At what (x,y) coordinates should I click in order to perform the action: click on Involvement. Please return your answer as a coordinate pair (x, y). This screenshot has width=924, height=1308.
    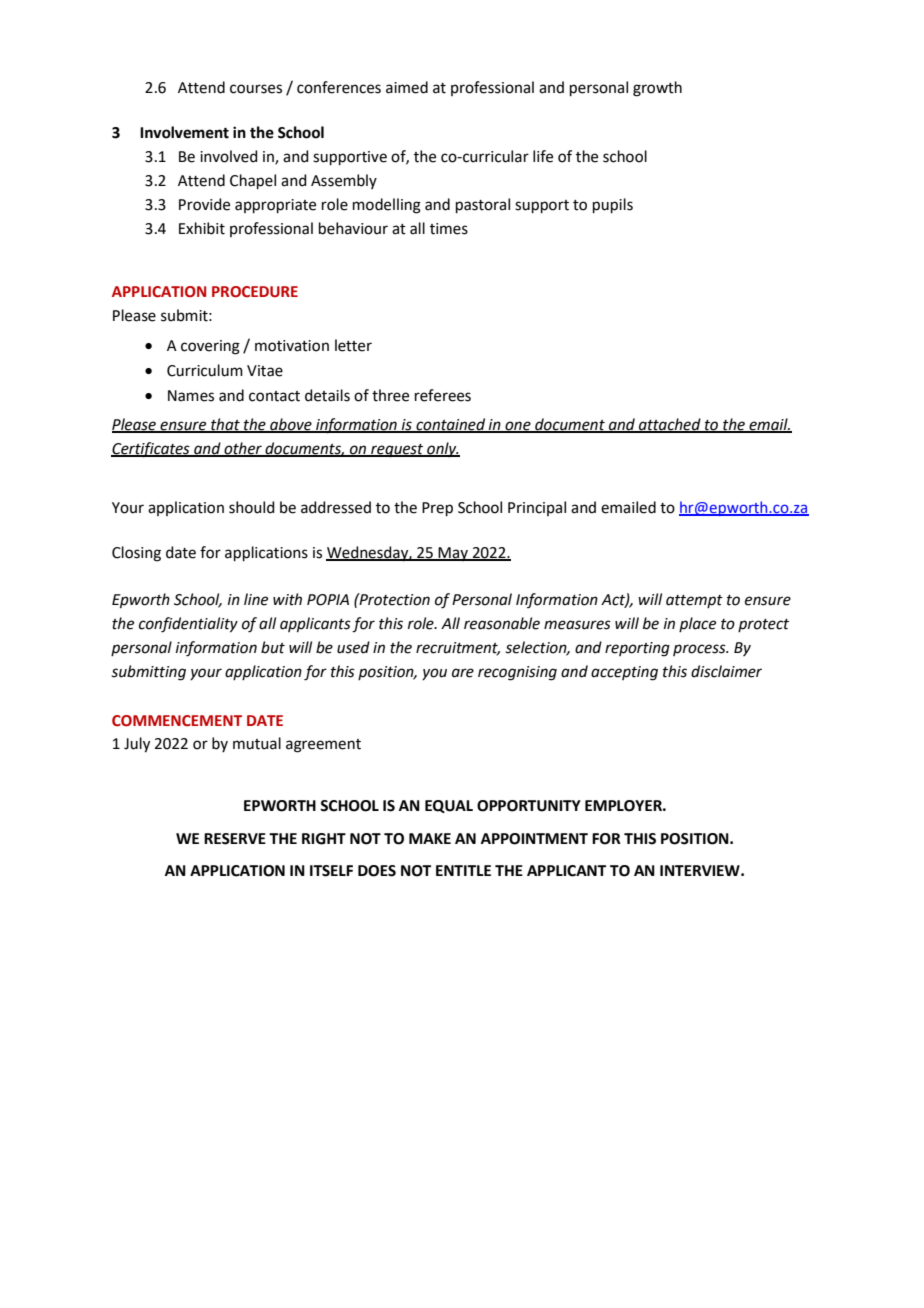
    Looking at the image, I should click on (184, 132).
